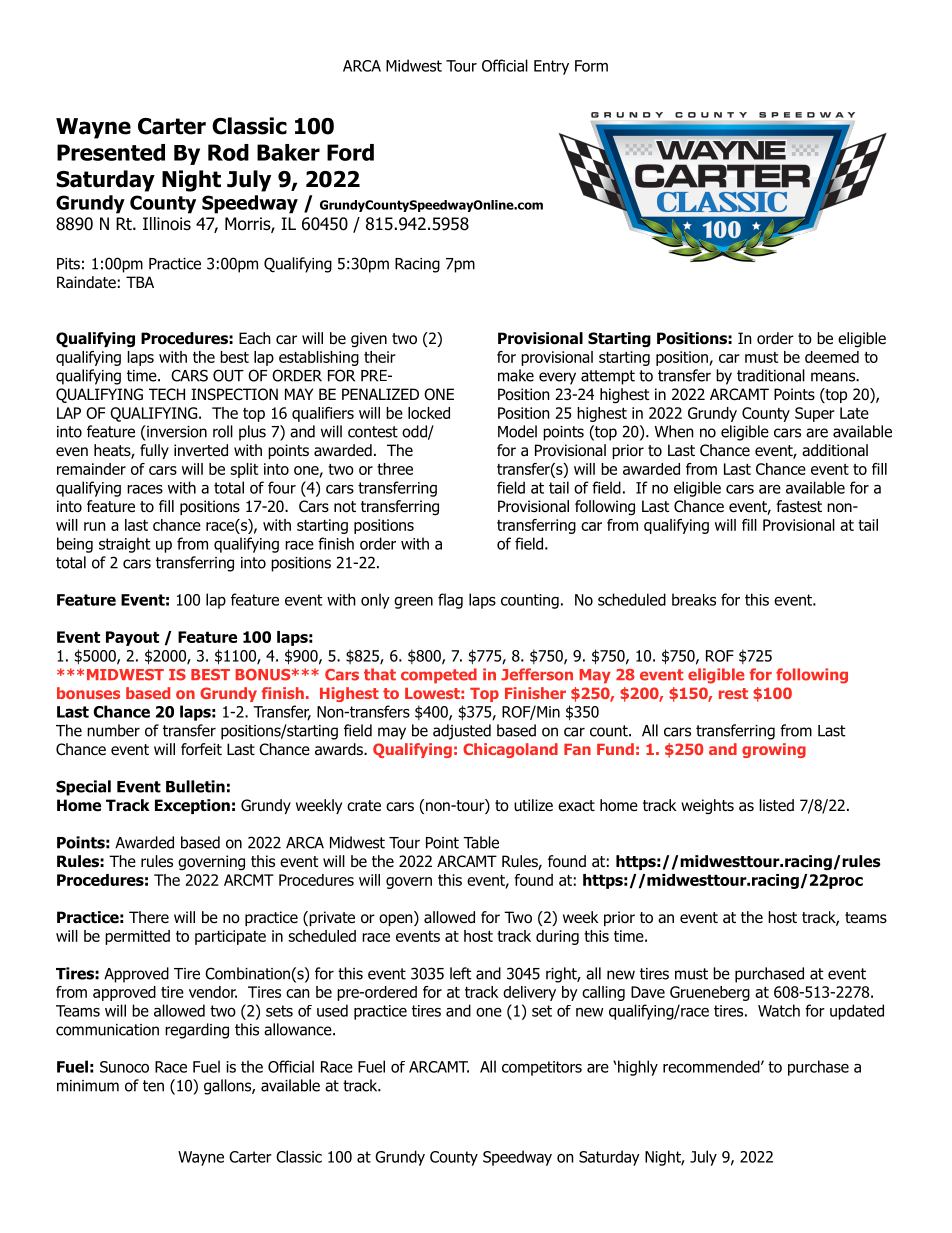 The width and height of the screenshot is (952, 1233). I want to click on Form, so click(591, 66).
